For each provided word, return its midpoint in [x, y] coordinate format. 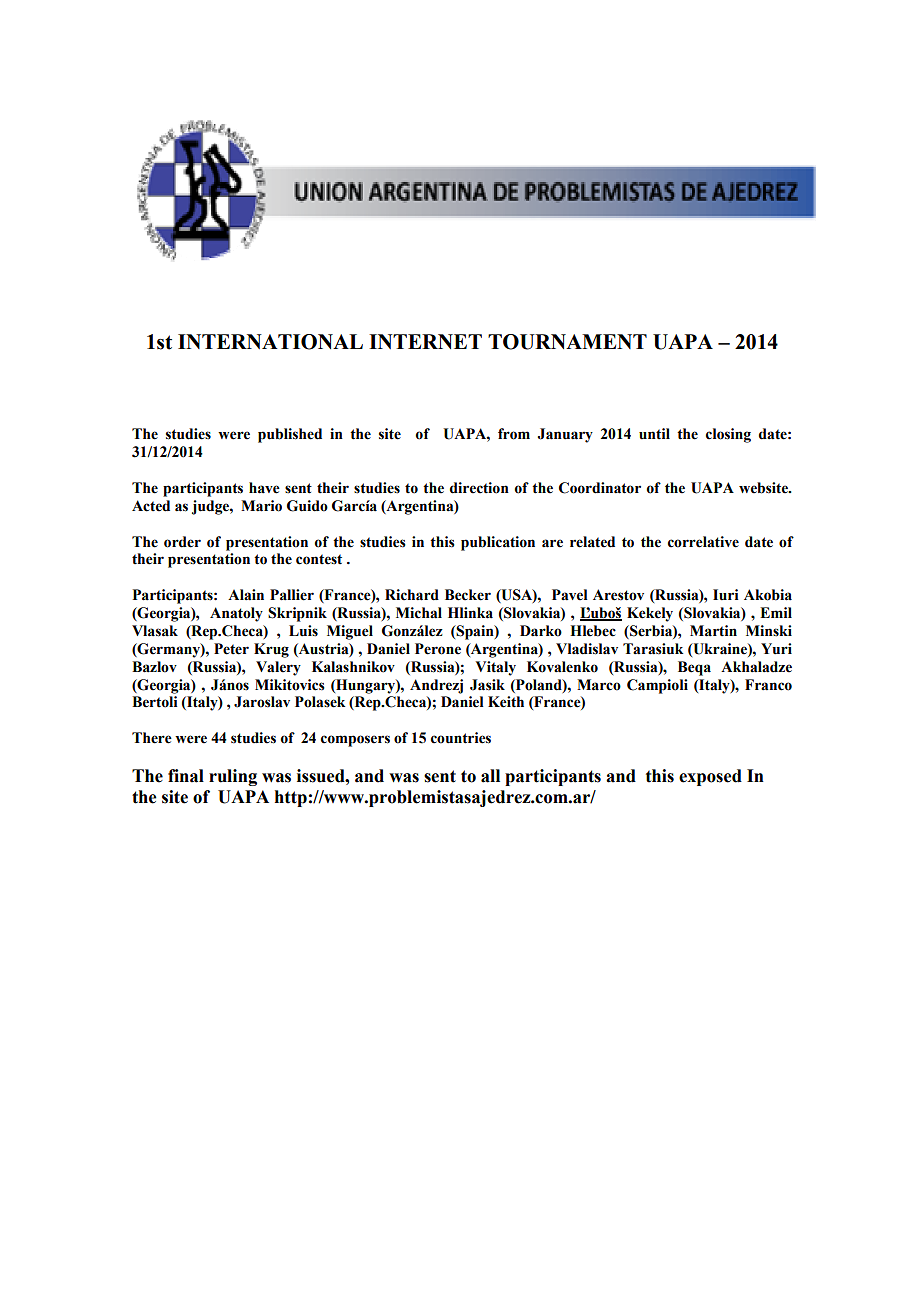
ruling [233, 777]
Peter [231, 649]
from [514, 434]
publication [498, 543]
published [290, 435]
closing [728, 435]
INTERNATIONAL [270, 342]
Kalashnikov [353, 667]
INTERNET [425, 341]
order [182, 542]
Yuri [776, 649]
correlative [703, 542]
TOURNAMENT [567, 342]
